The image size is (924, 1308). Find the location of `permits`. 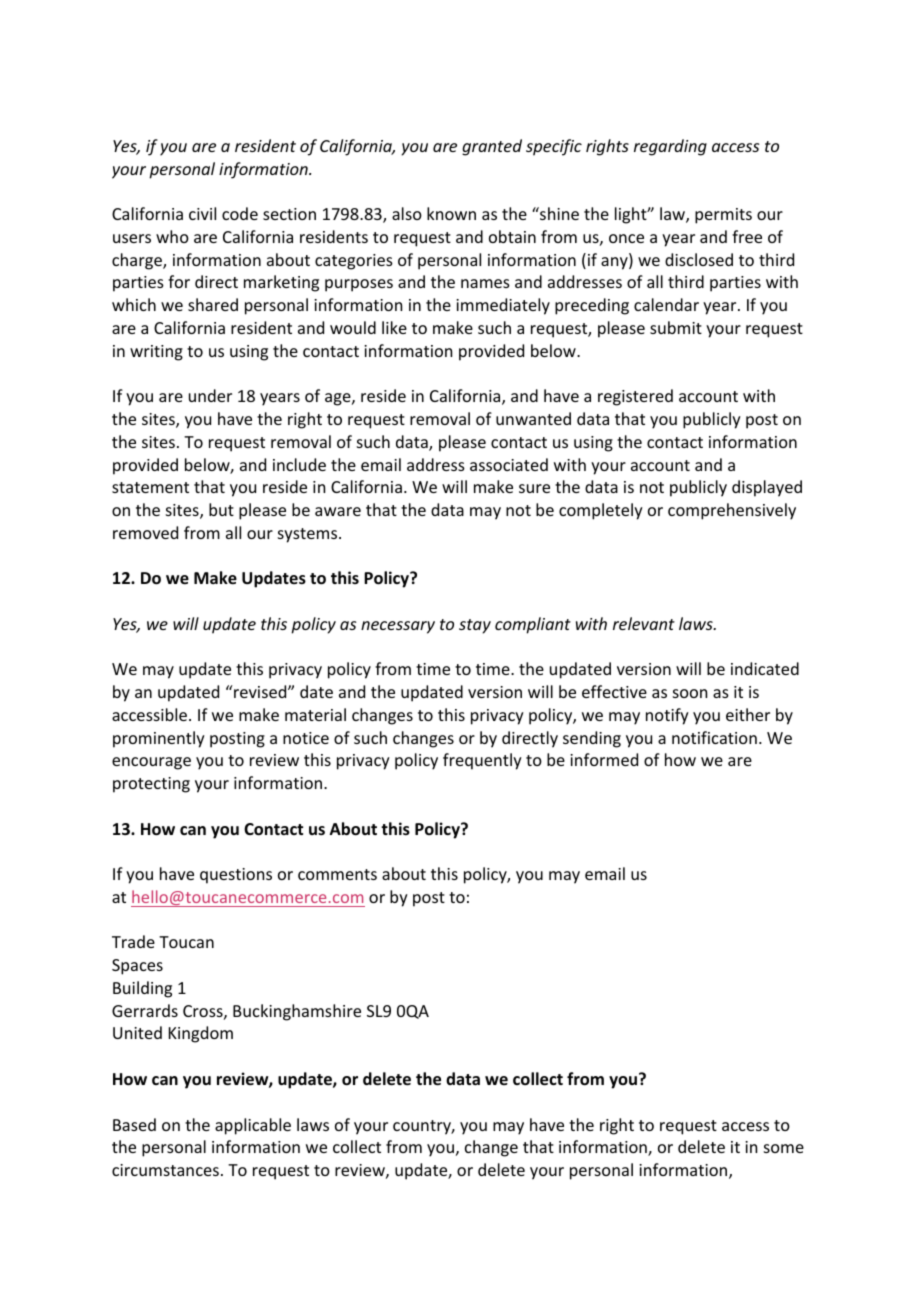

permits is located at coordinates (723, 216).
